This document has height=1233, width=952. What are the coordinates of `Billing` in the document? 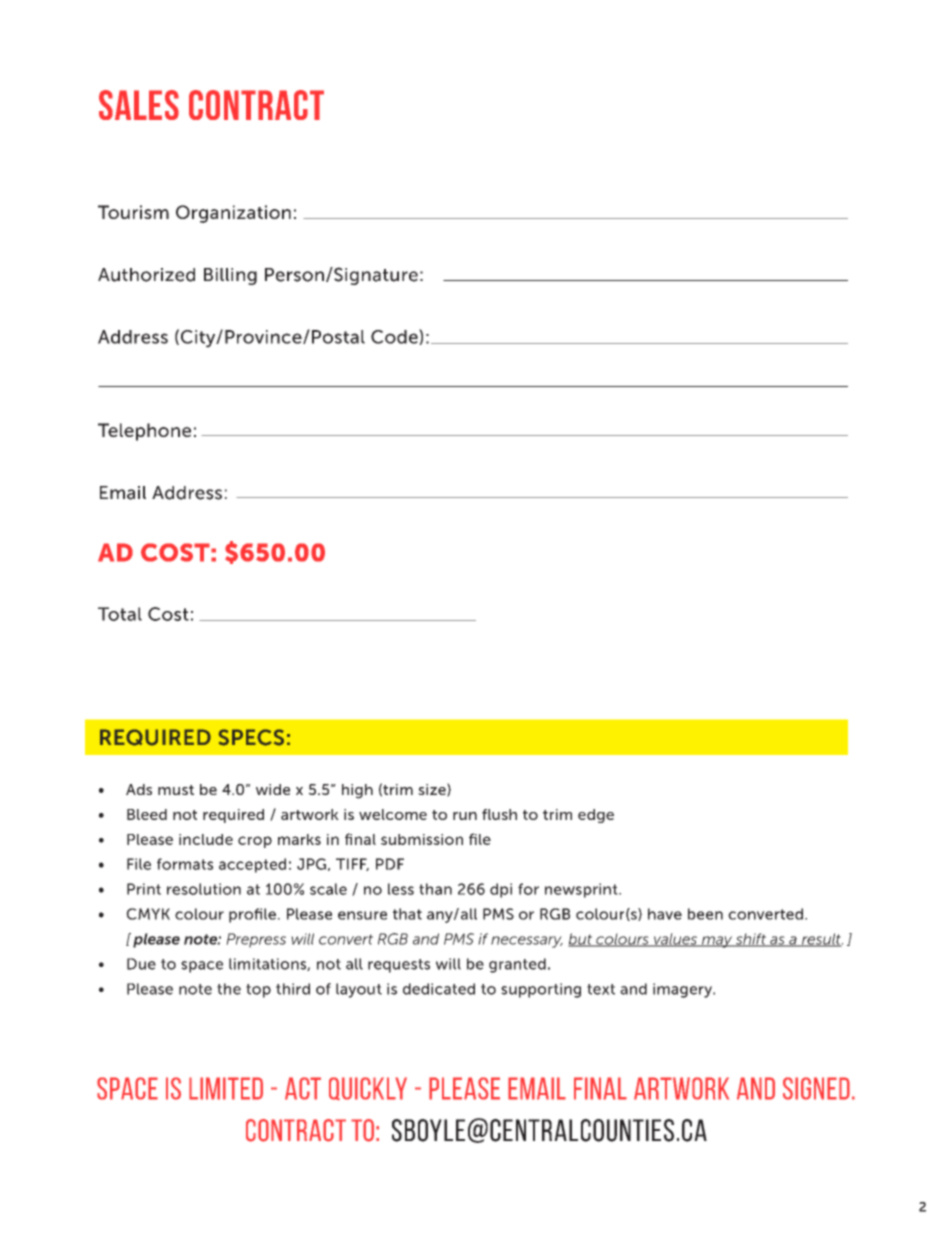 It's located at (230, 276).
